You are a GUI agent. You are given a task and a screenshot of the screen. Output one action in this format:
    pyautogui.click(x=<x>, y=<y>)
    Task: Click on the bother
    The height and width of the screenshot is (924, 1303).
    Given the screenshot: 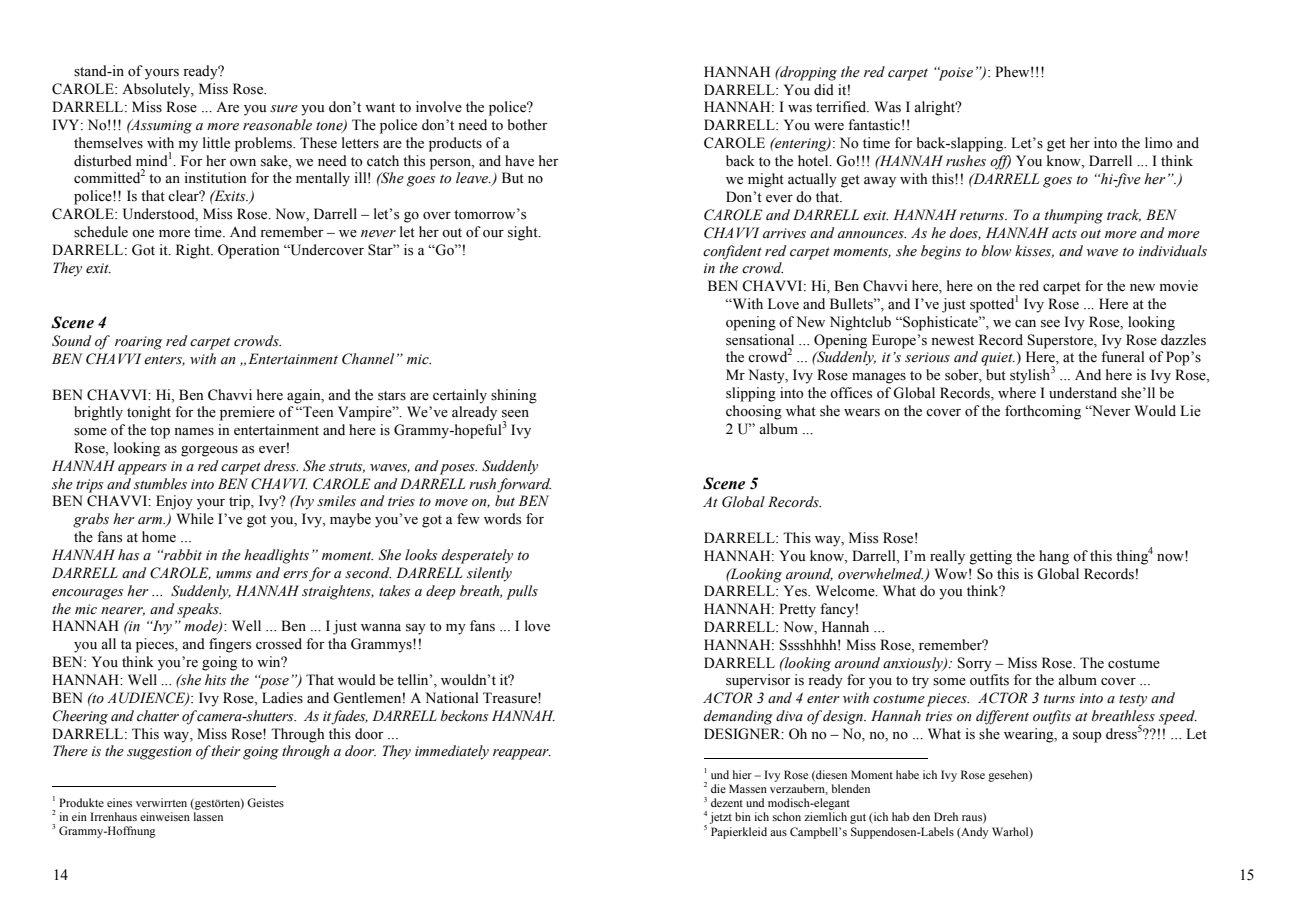 What is the action you would take?
    pyautogui.click(x=528, y=125)
